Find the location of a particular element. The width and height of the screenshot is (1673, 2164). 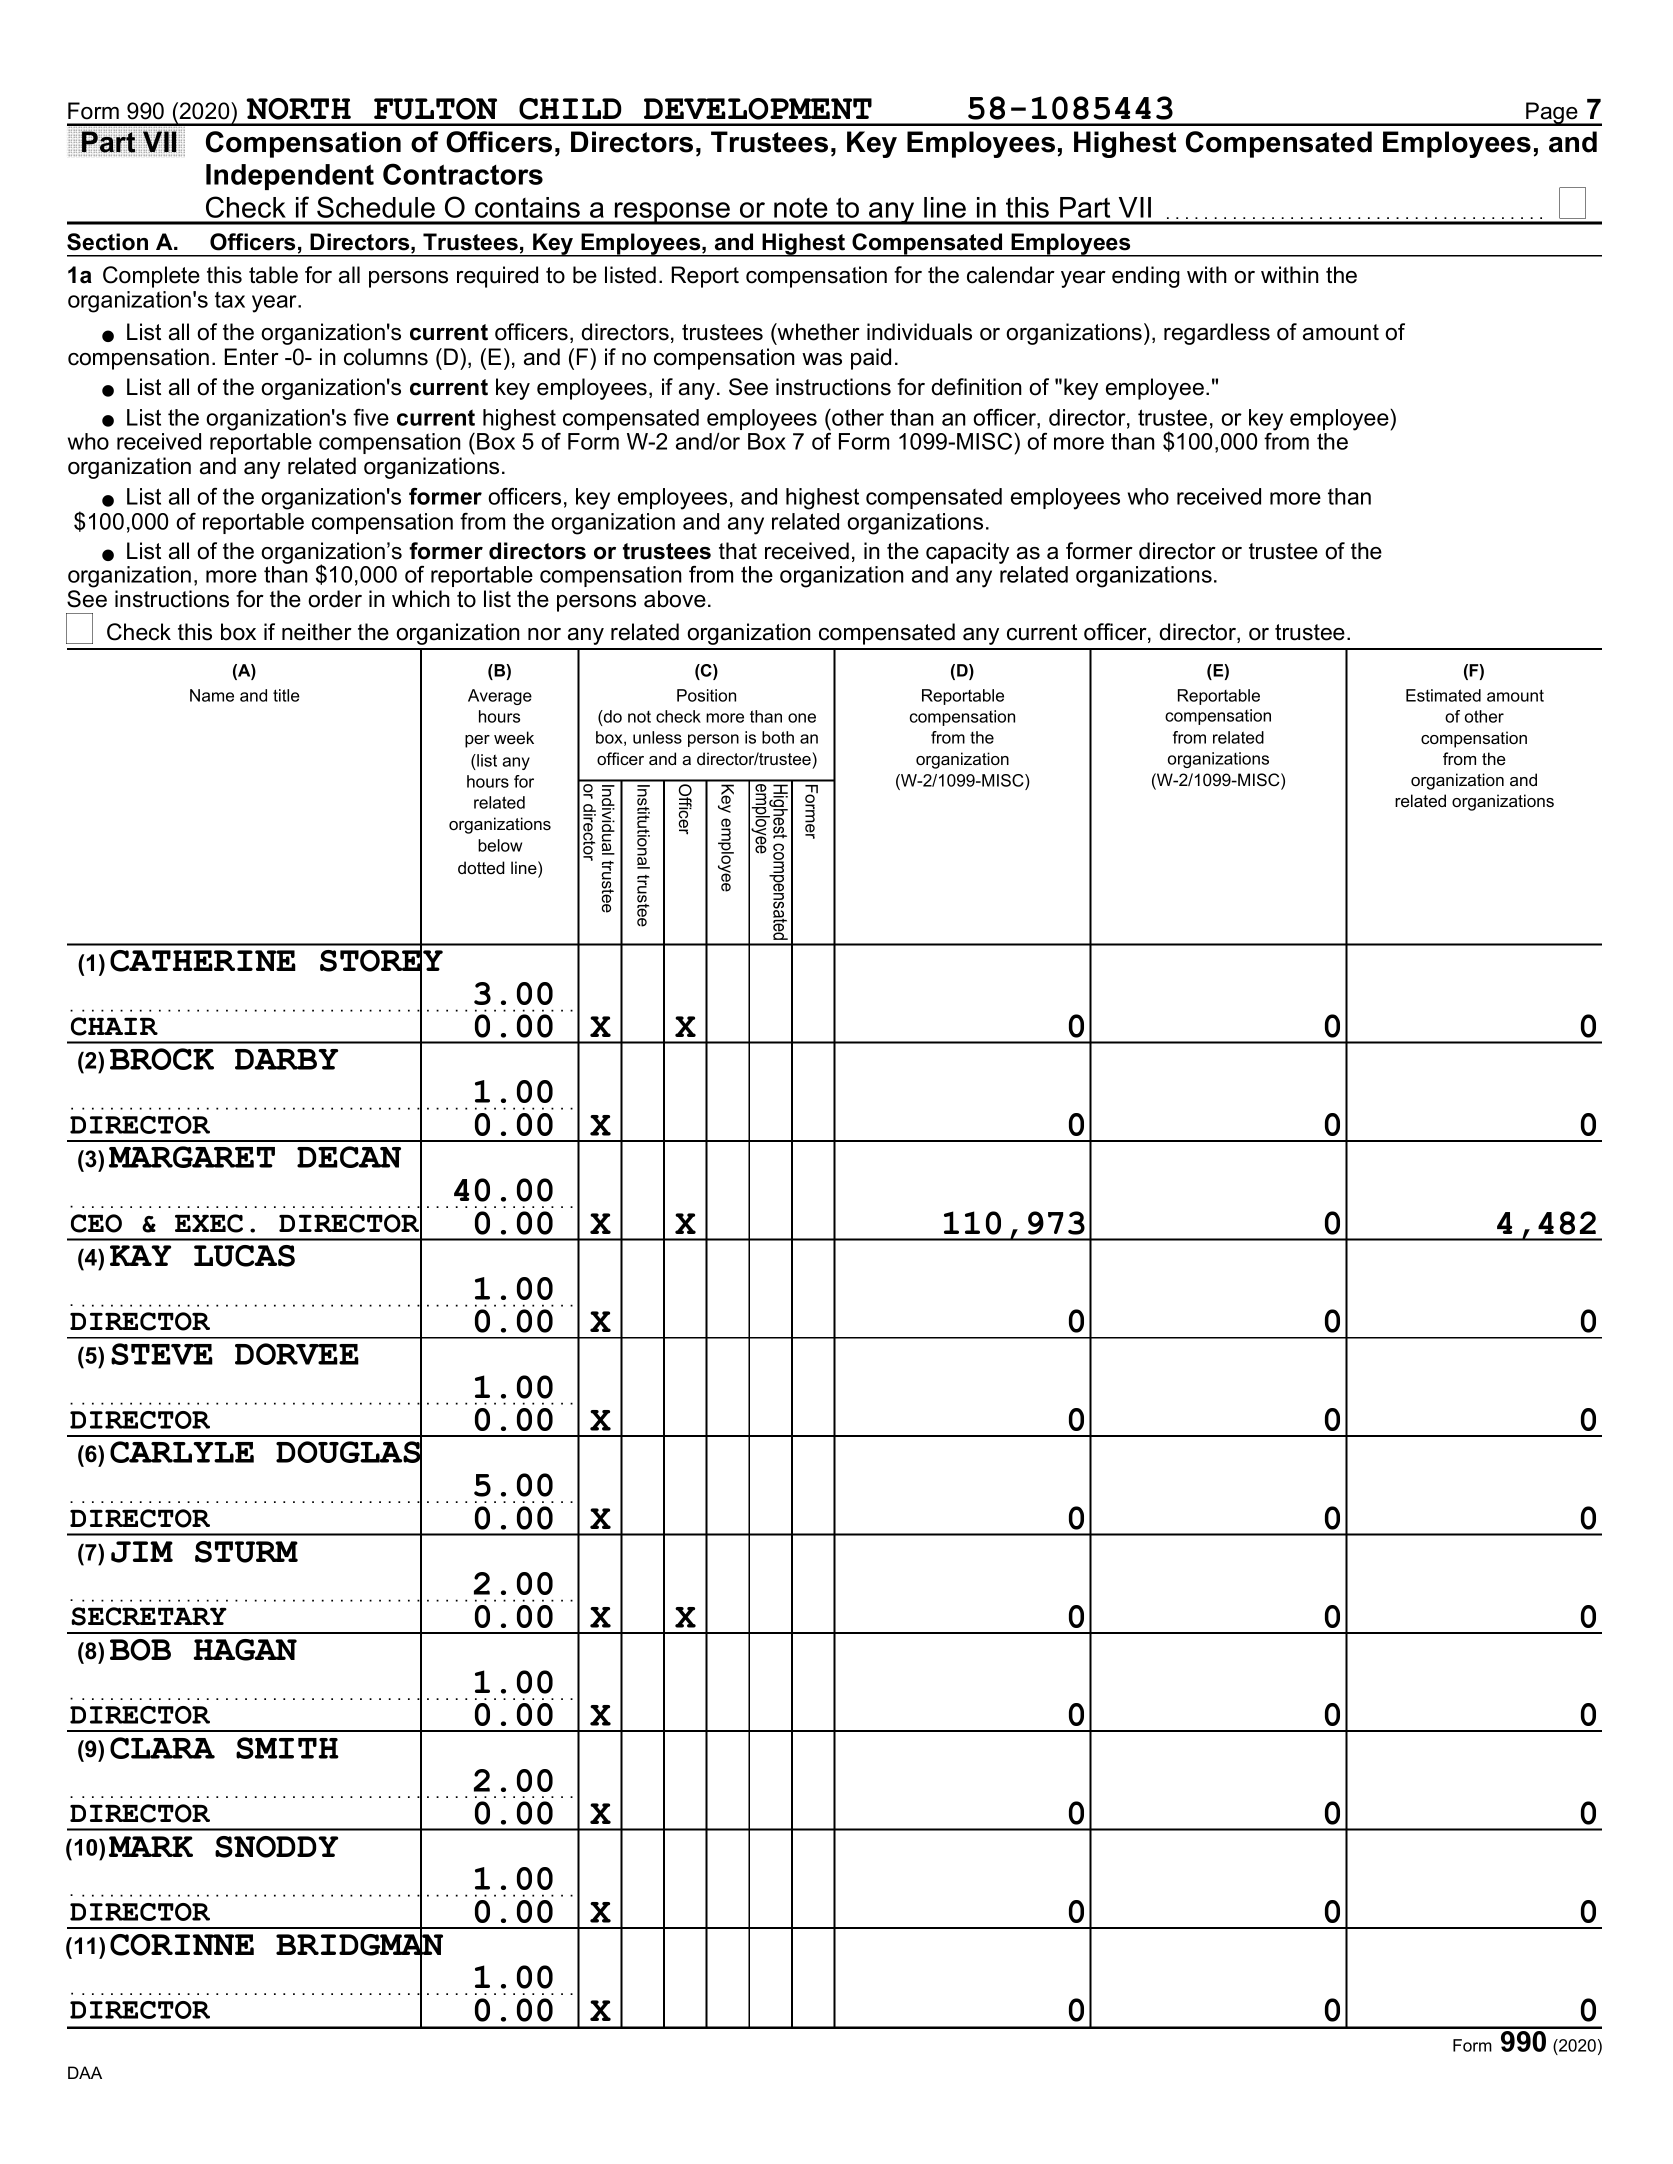

CORINNE is located at coordinates (182, 1945).
